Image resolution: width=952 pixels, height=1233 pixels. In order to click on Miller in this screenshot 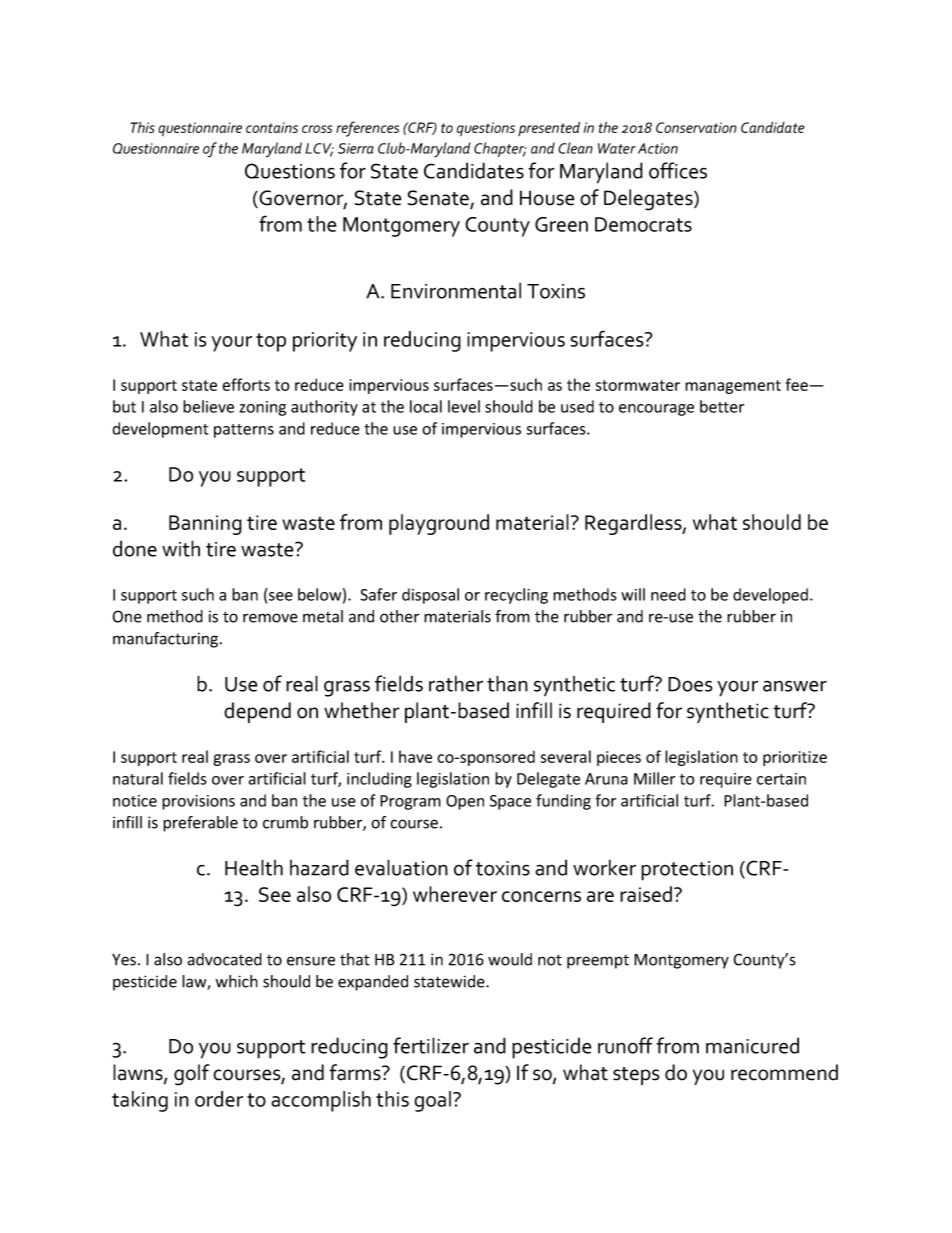, I will do `click(654, 778)`.
